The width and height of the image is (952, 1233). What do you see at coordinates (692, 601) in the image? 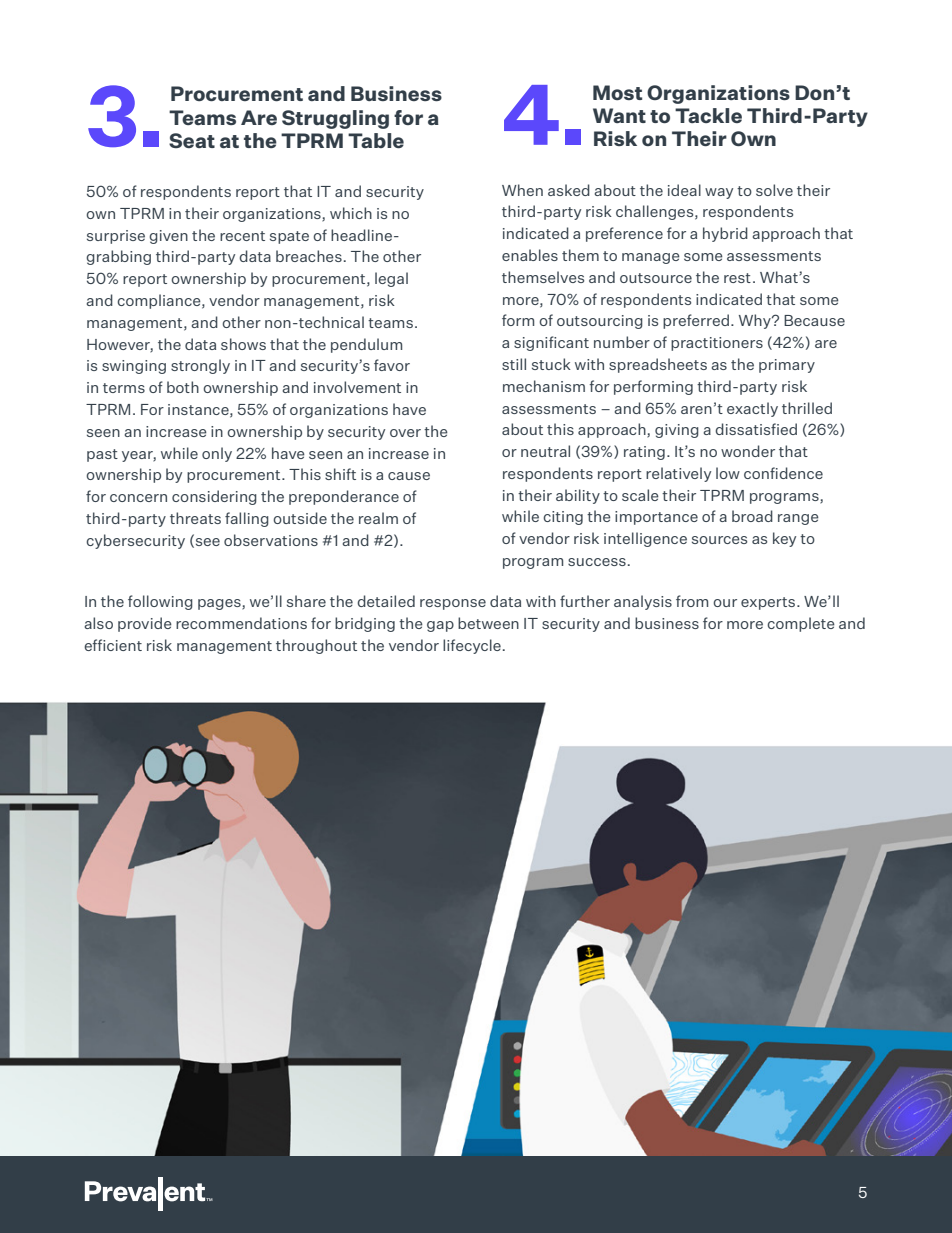
I see `from` at bounding box center [692, 601].
